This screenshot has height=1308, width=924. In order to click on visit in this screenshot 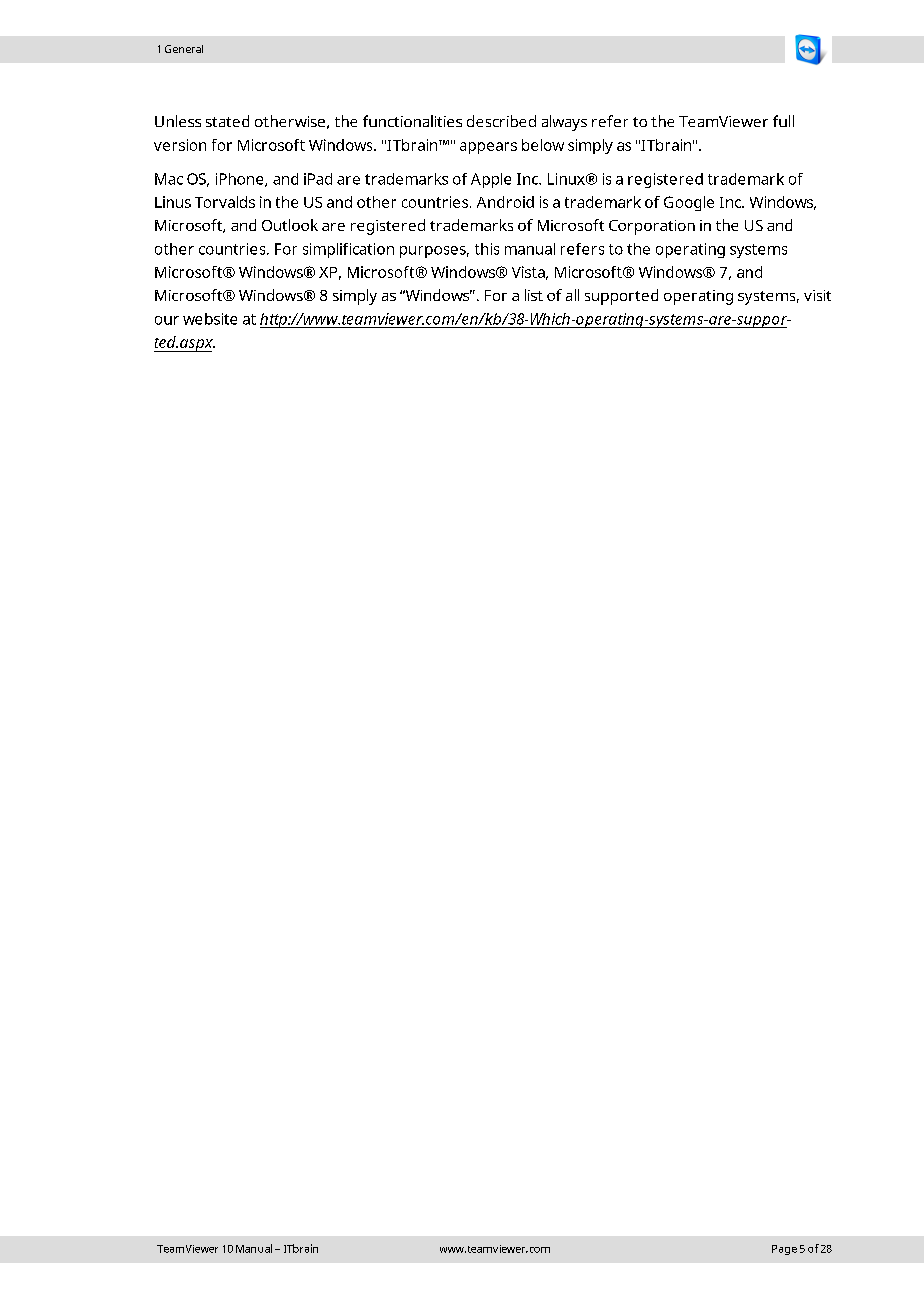, I will do `click(817, 295)`.
